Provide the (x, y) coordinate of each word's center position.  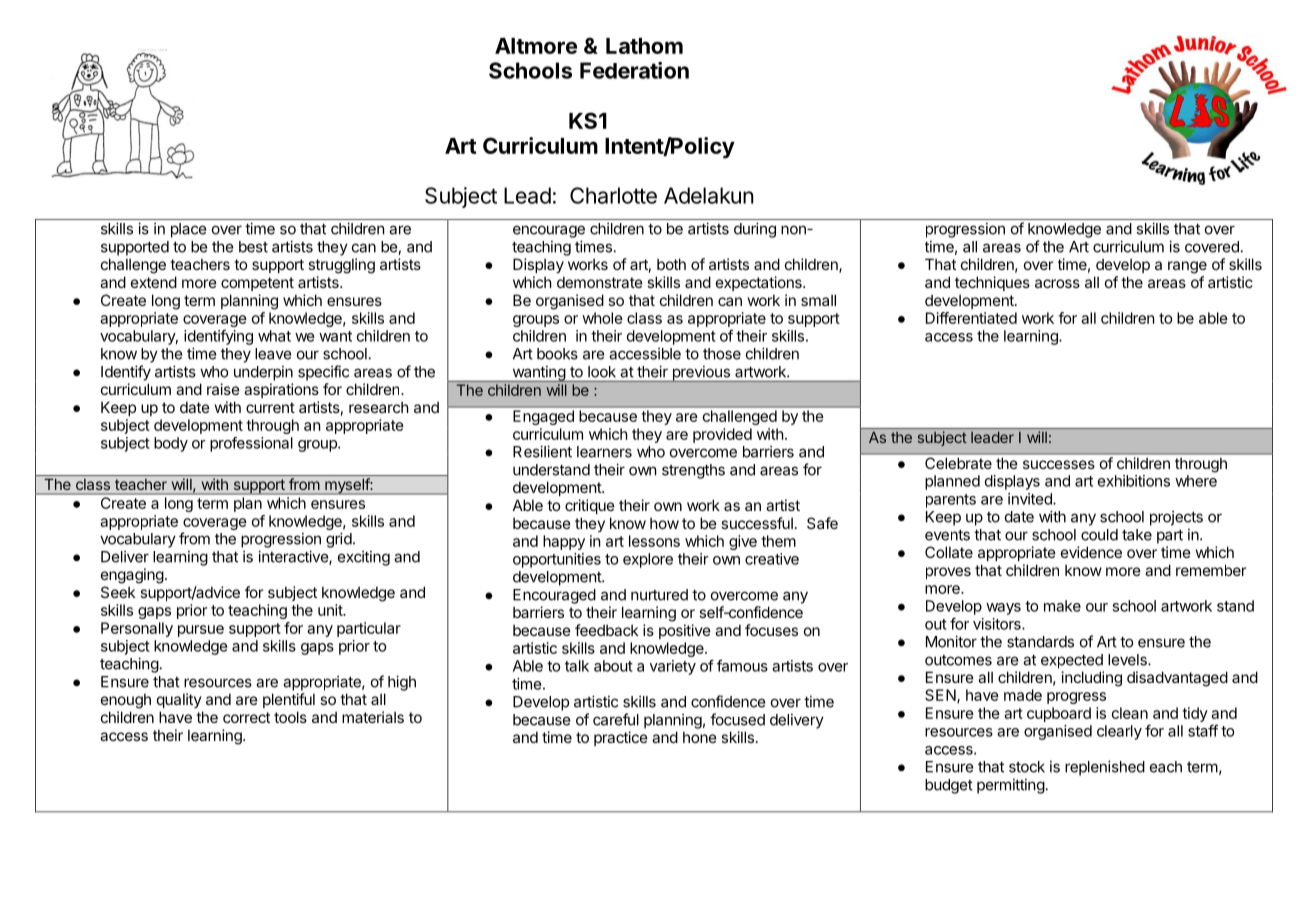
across (1057, 283)
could (1099, 535)
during (755, 230)
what (274, 336)
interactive (294, 557)
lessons (654, 541)
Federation (634, 70)
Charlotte (613, 195)
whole (602, 318)
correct (246, 717)
